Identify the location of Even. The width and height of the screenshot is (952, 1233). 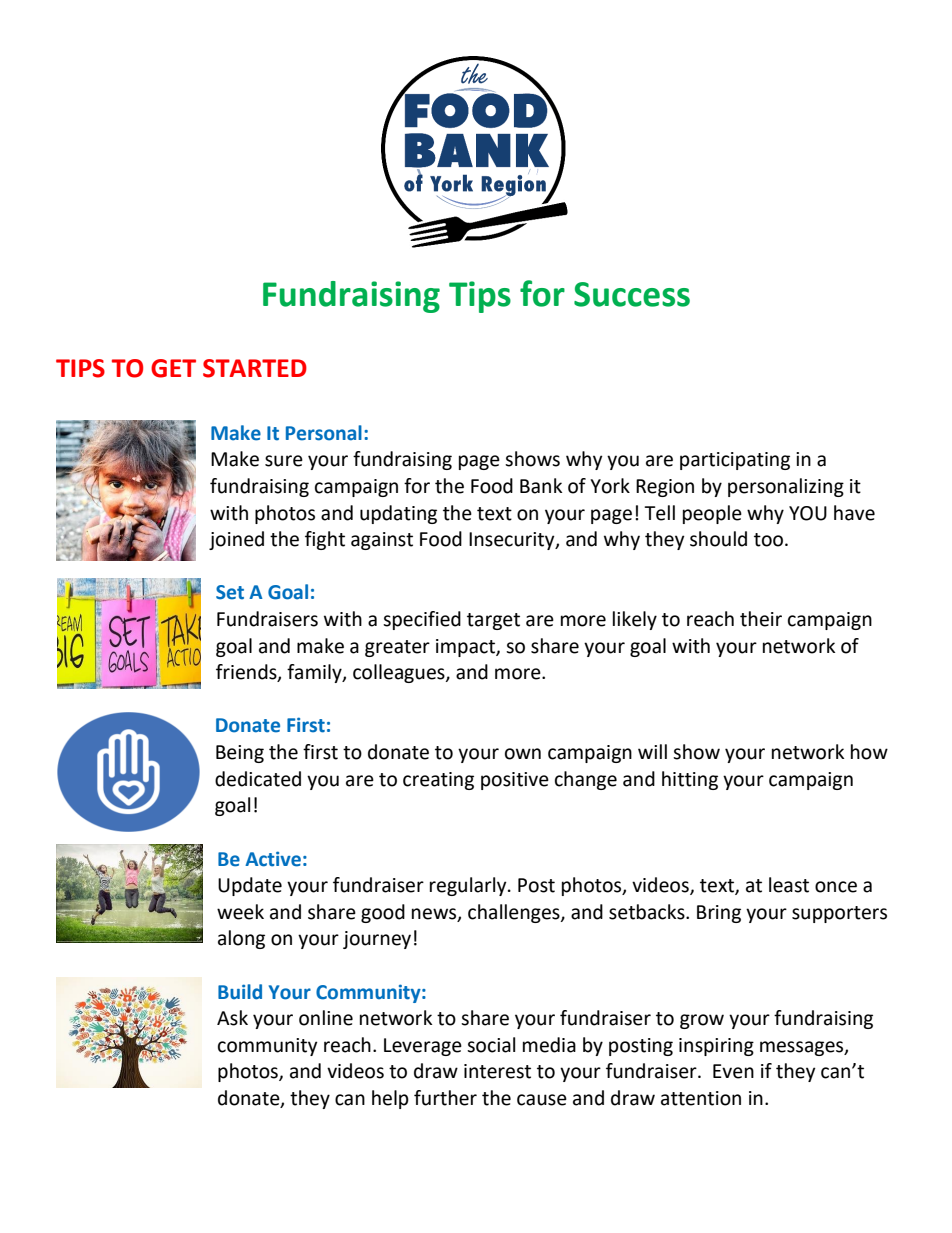
(733, 1071).
